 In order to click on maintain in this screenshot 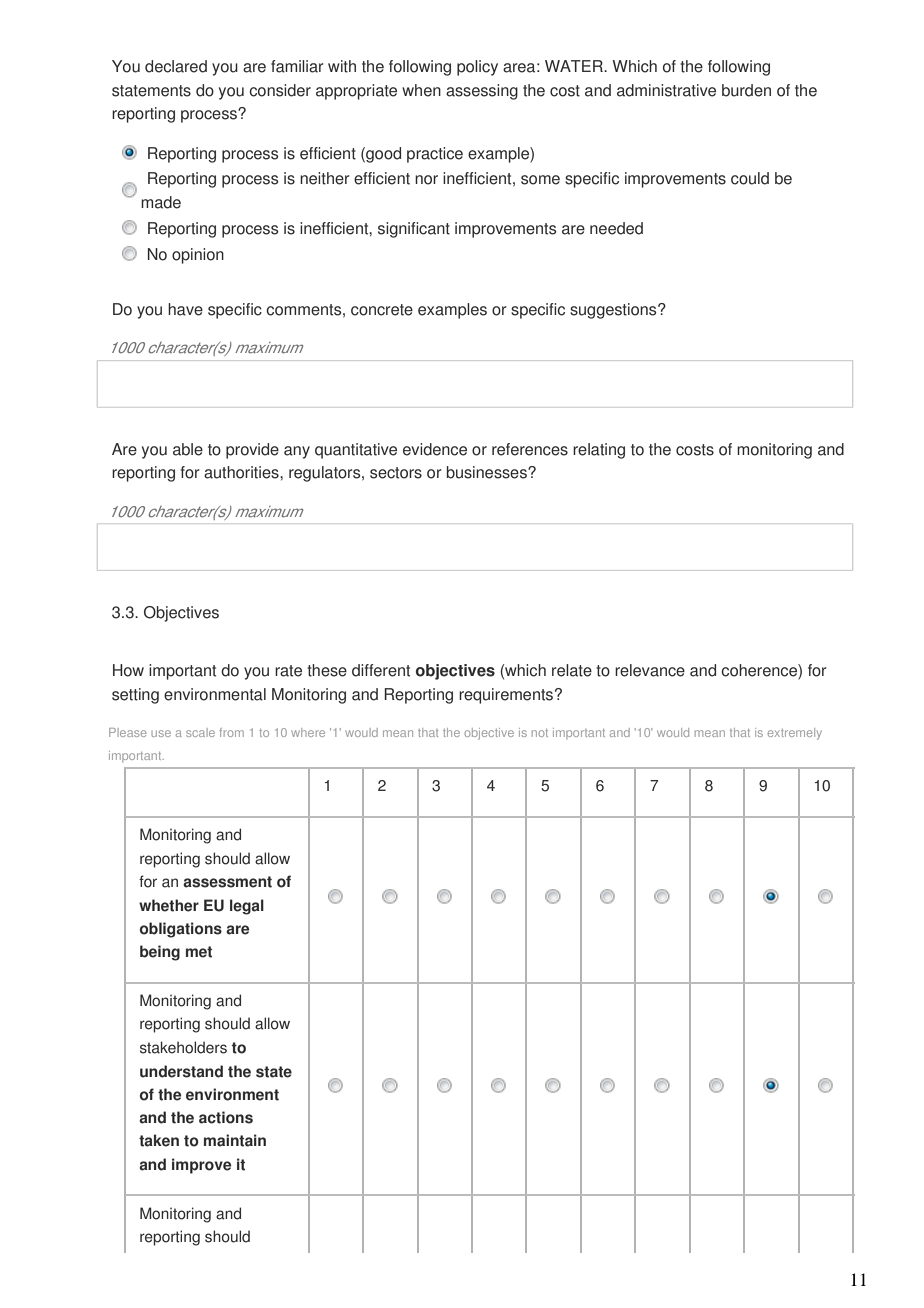, I will do `click(235, 1140)`.
